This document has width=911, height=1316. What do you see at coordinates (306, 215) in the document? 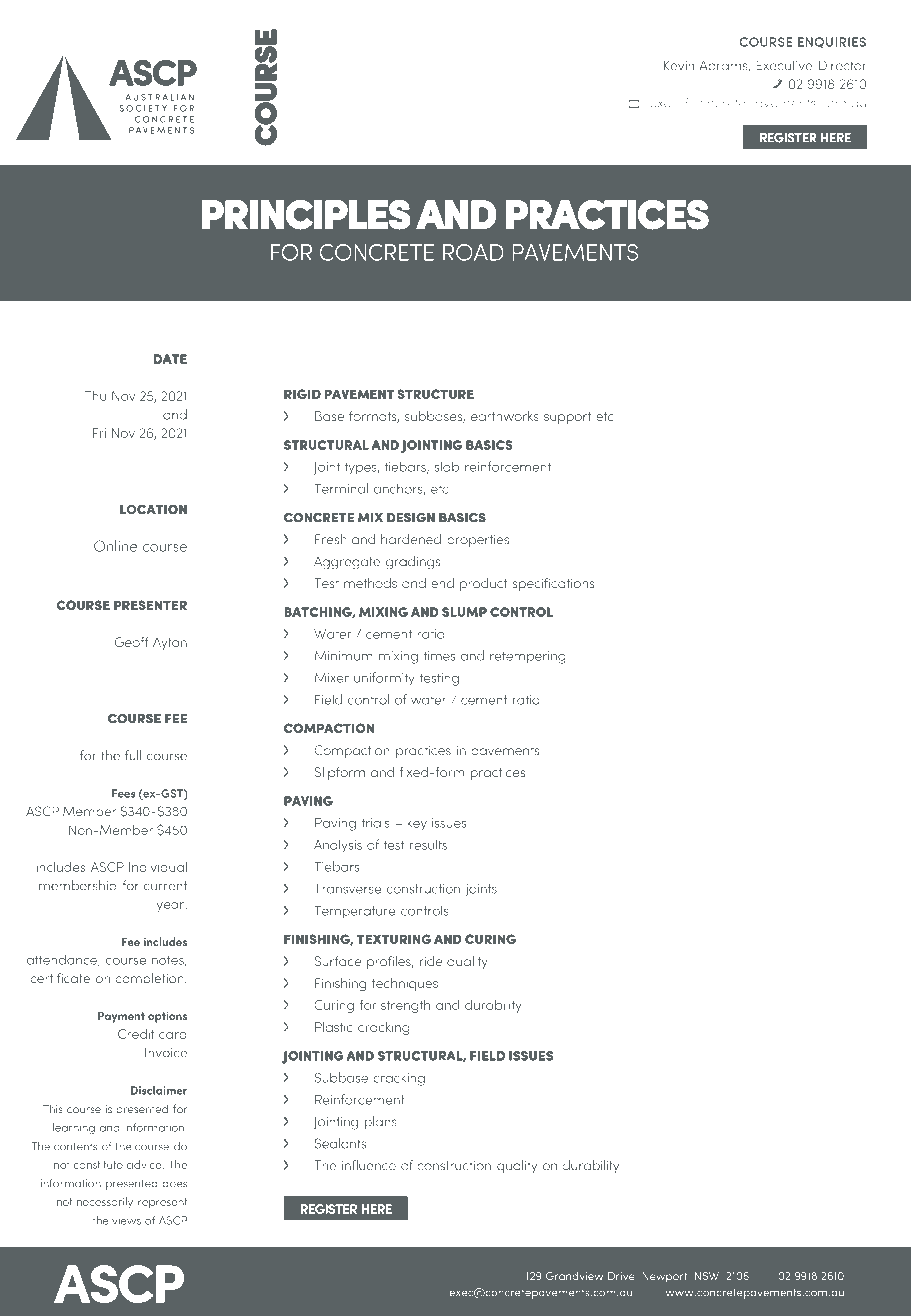
I see `PRINCIPLES` at bounding box center [306, 215].
